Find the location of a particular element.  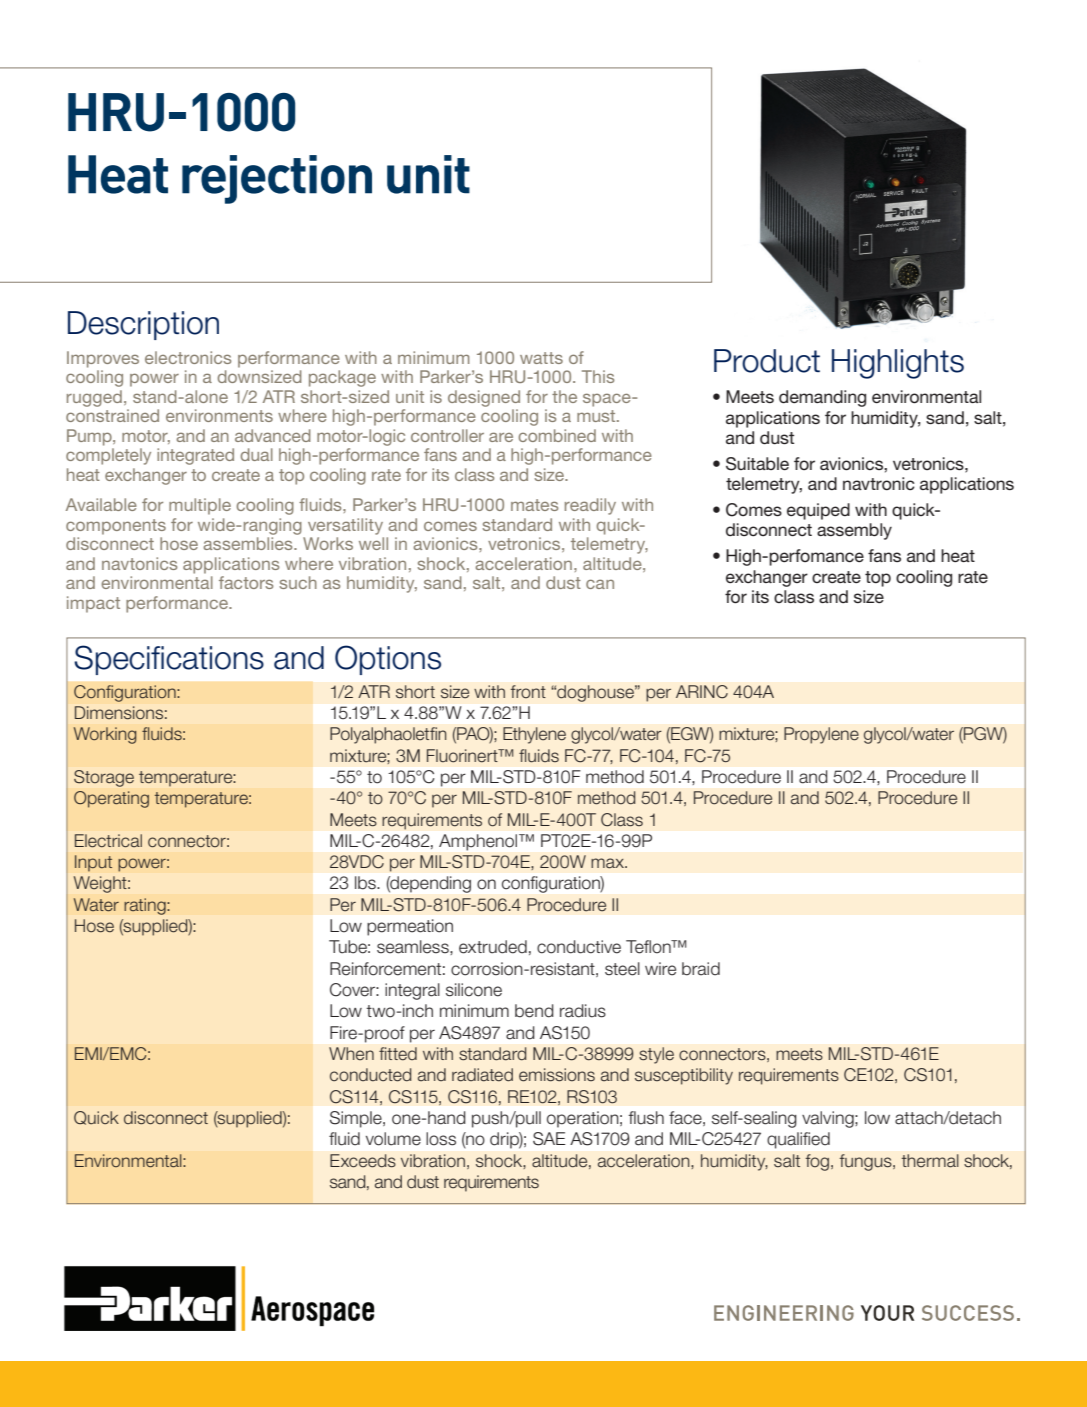

Ethylene is located at coordinates (534, 735).
